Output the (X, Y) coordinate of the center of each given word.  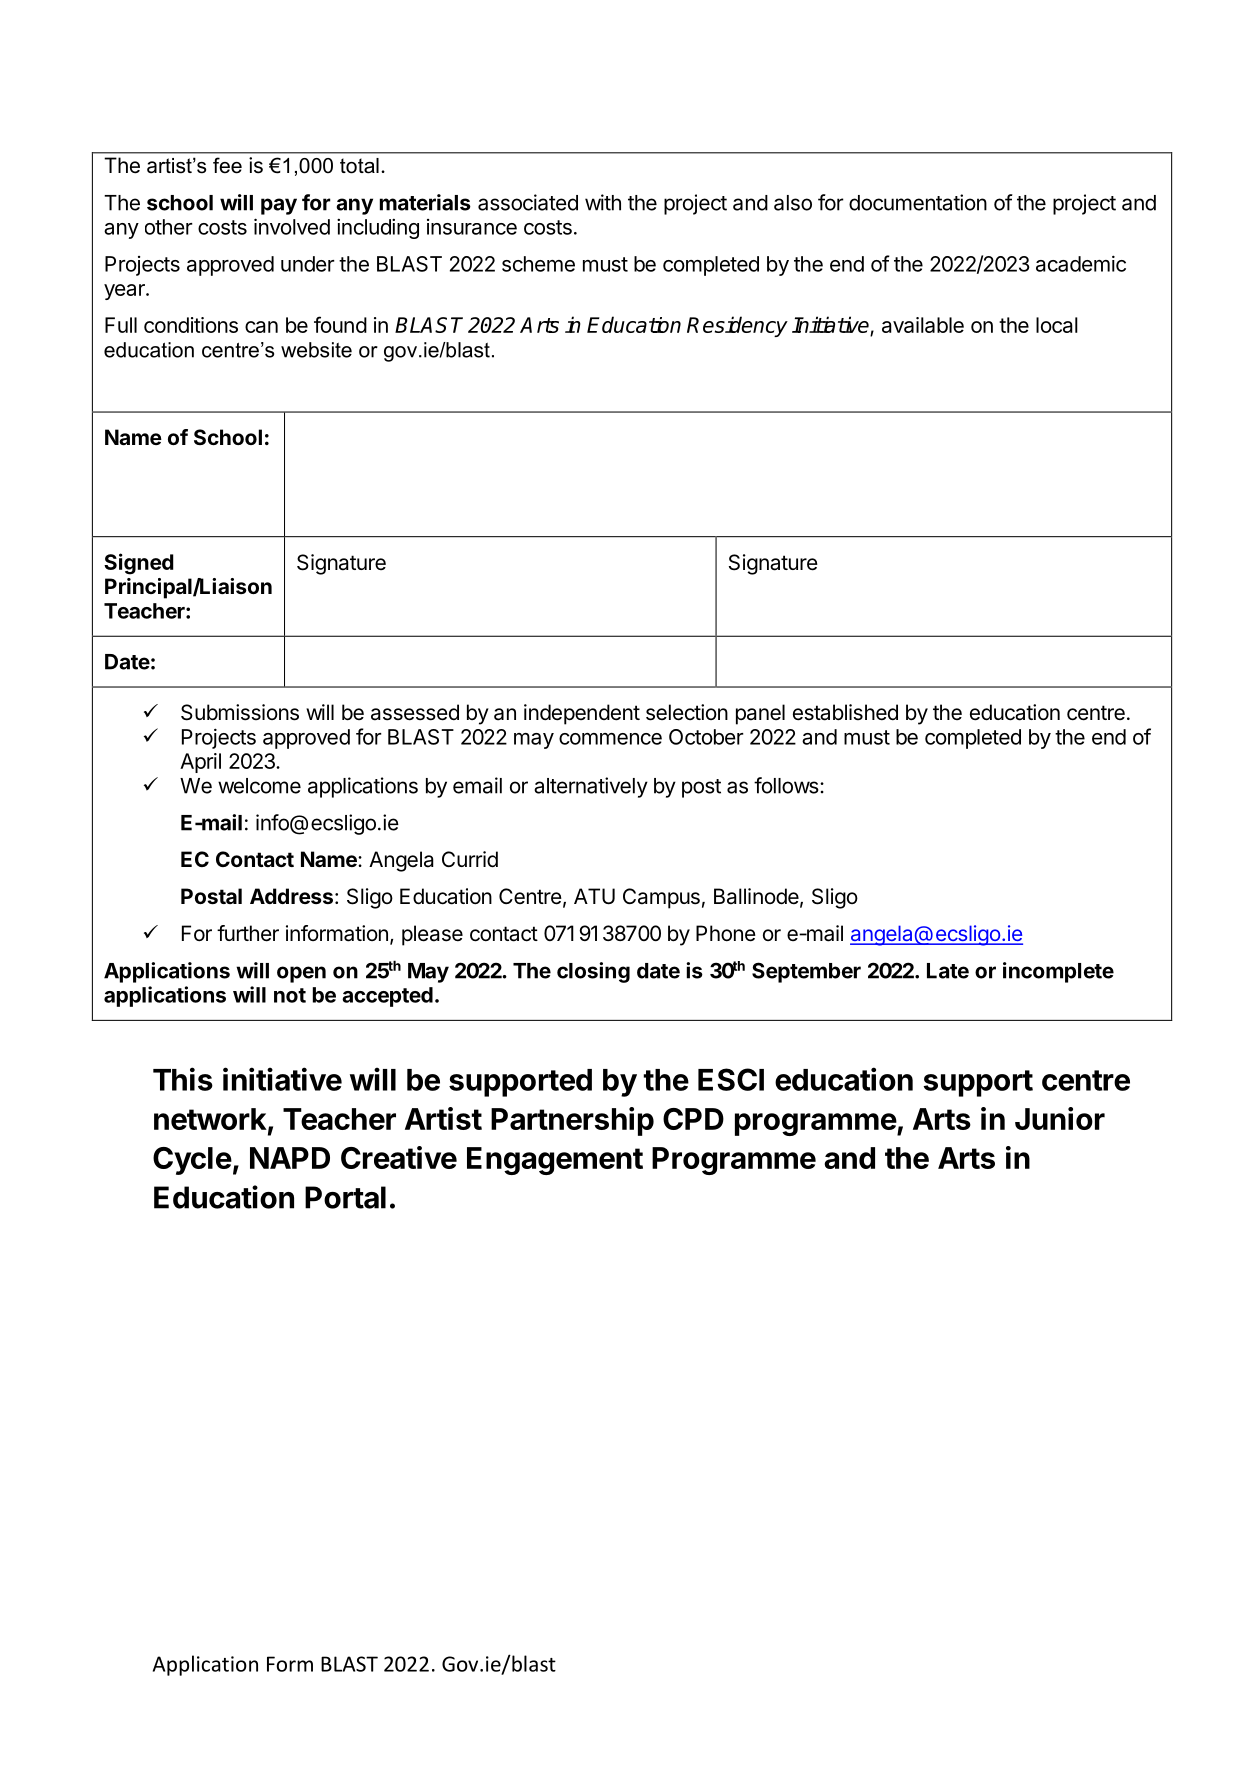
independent (582, 714)
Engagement (555, 1161)
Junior (1060, 1118)
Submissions (240, 712)
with (603, 202)
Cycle (192, 1161)
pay (279, 206)
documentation (918, 202)
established (845, 712)
